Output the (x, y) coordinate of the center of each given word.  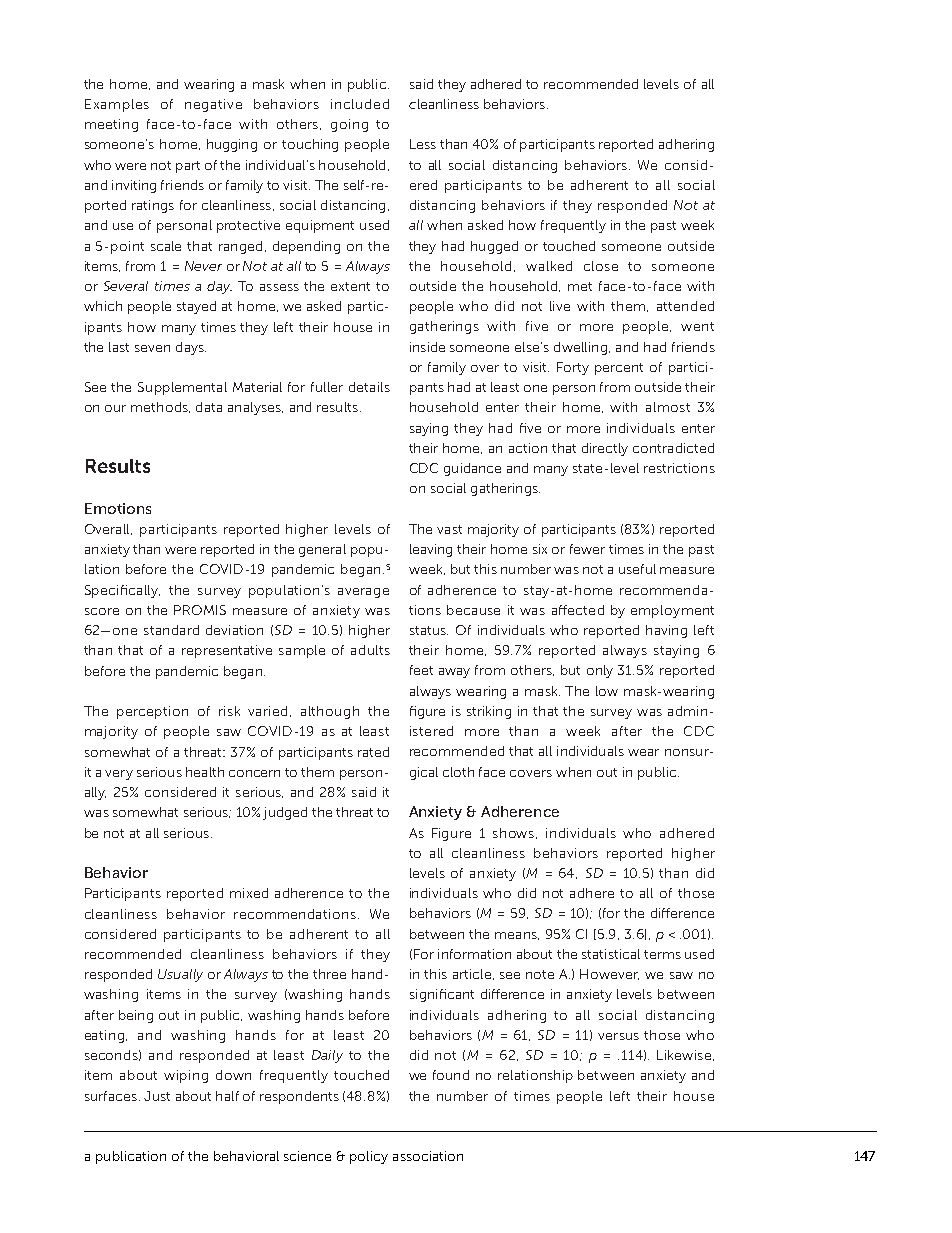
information (474, 954)
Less (423, 144)
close (601, 266)
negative (213, 105)
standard (171, 630)
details (369, 387)
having (666, 631)
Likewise (684, 1055)
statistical (611, 954)
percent (619, 369)
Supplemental (182, 388)
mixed (249, 893)
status (429, 630)
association (428, 1156)
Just (157, 1096)
